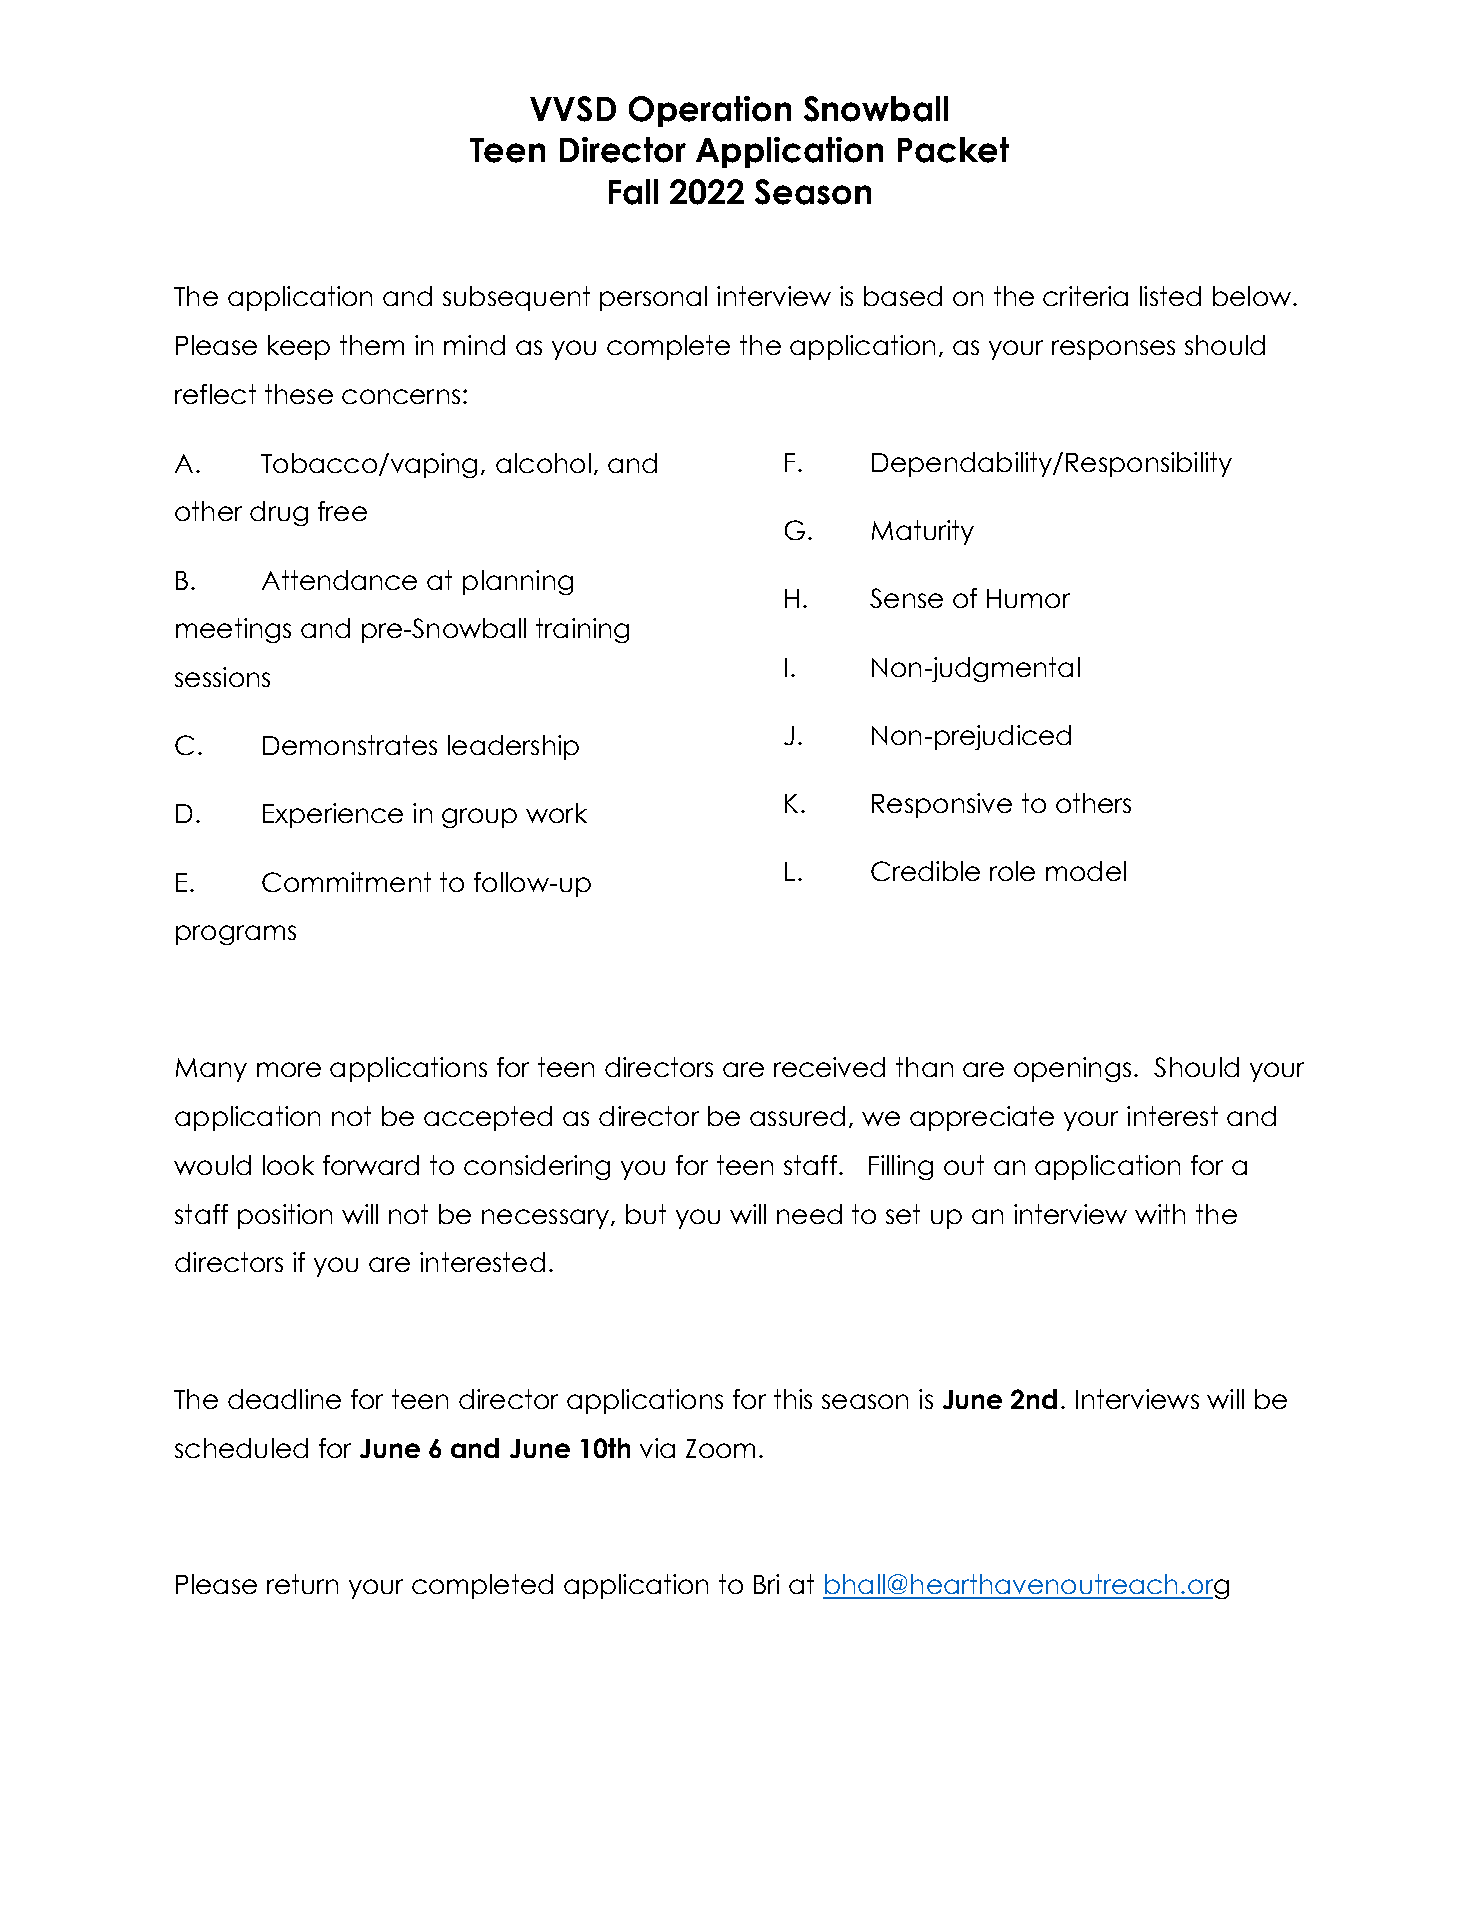  What do you see at coordinates (372, 345) in the screenshot?
I see `them` at bounding box center [372, 345].
